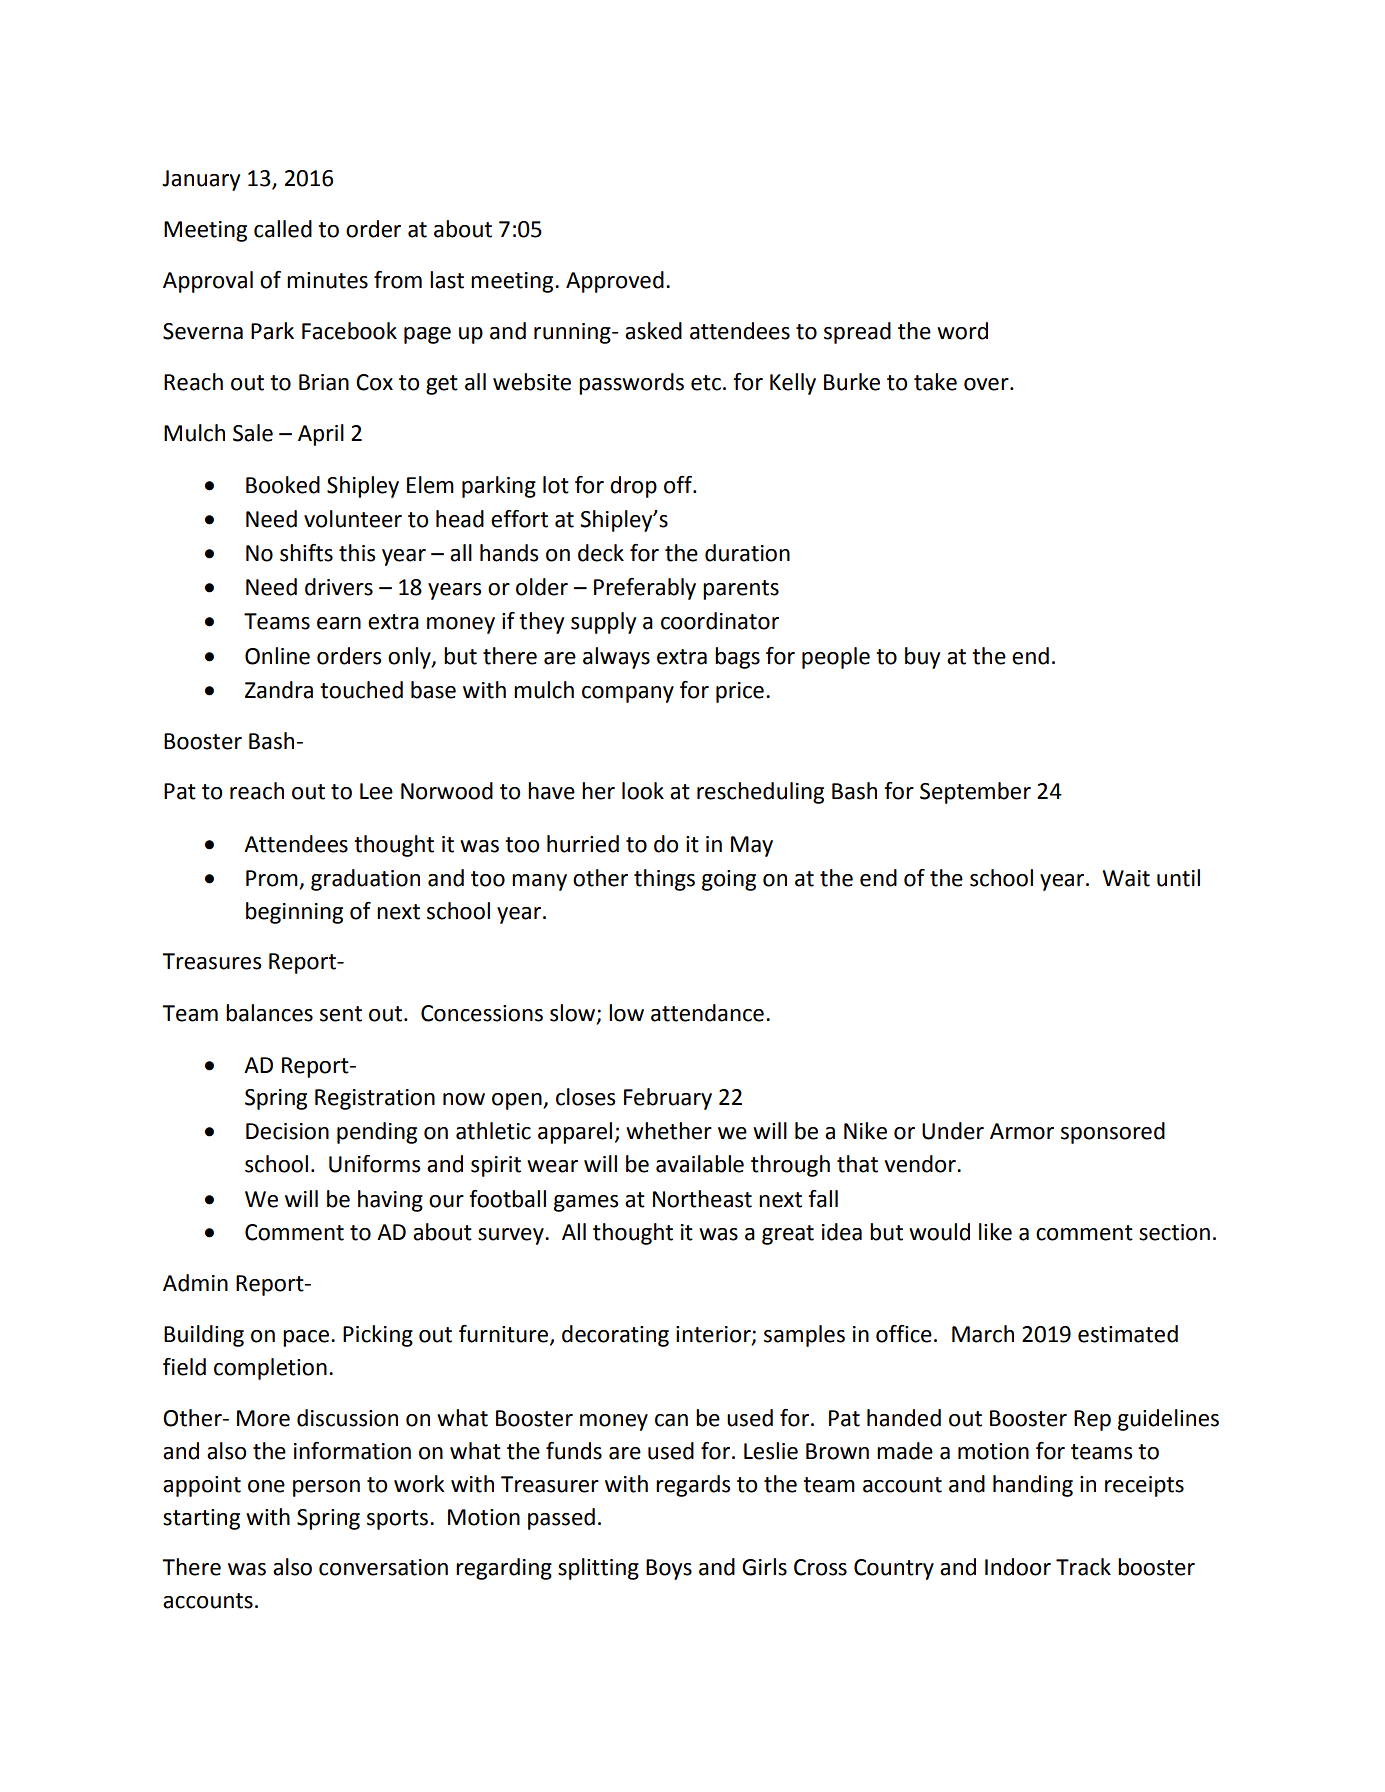  Describe the element at coordinates (326, 1488) in the screenshot. I see `person` at that location.
